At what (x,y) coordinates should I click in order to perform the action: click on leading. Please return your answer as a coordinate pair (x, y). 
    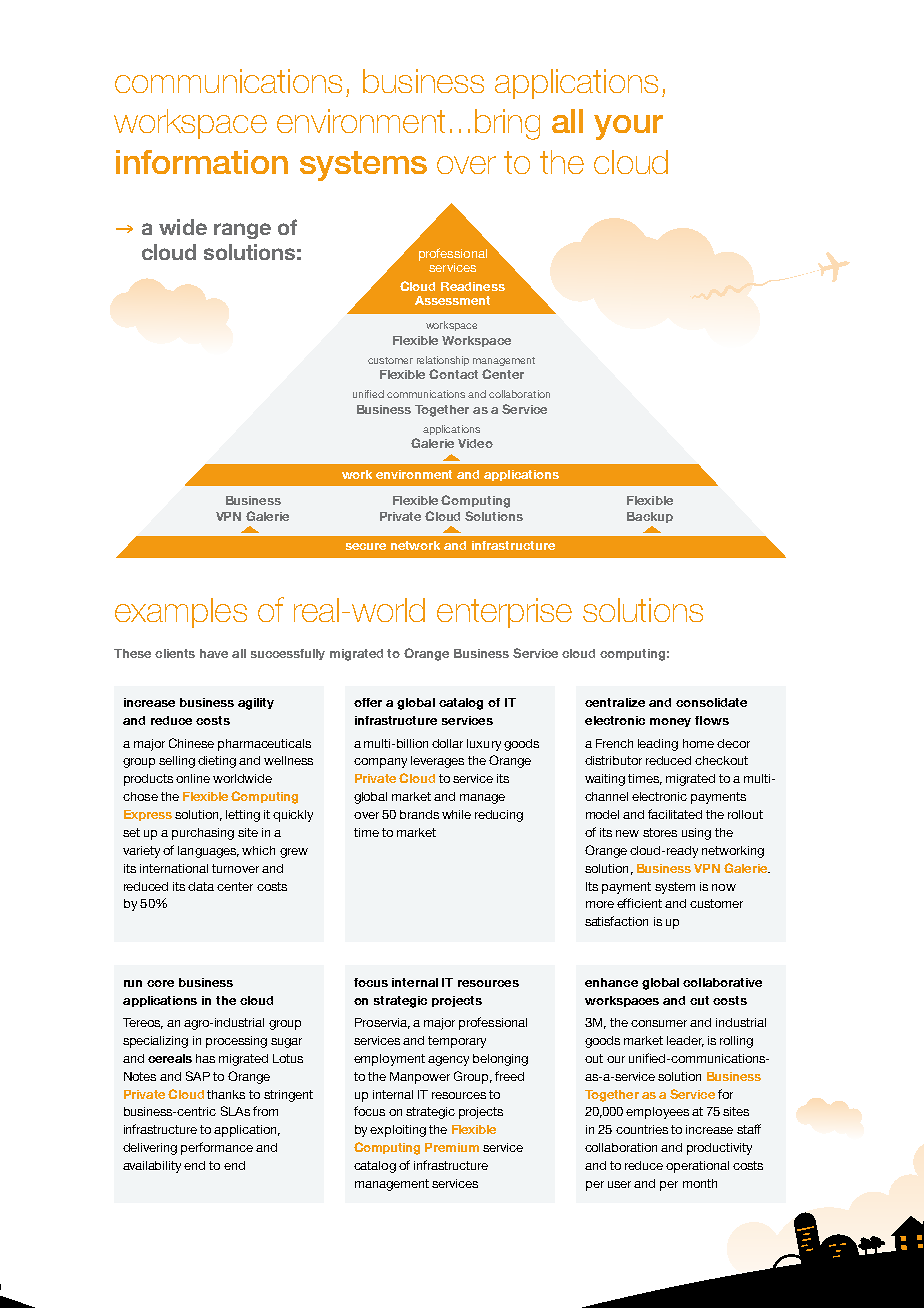
    Looking at the image, I should click on (658, 745).
